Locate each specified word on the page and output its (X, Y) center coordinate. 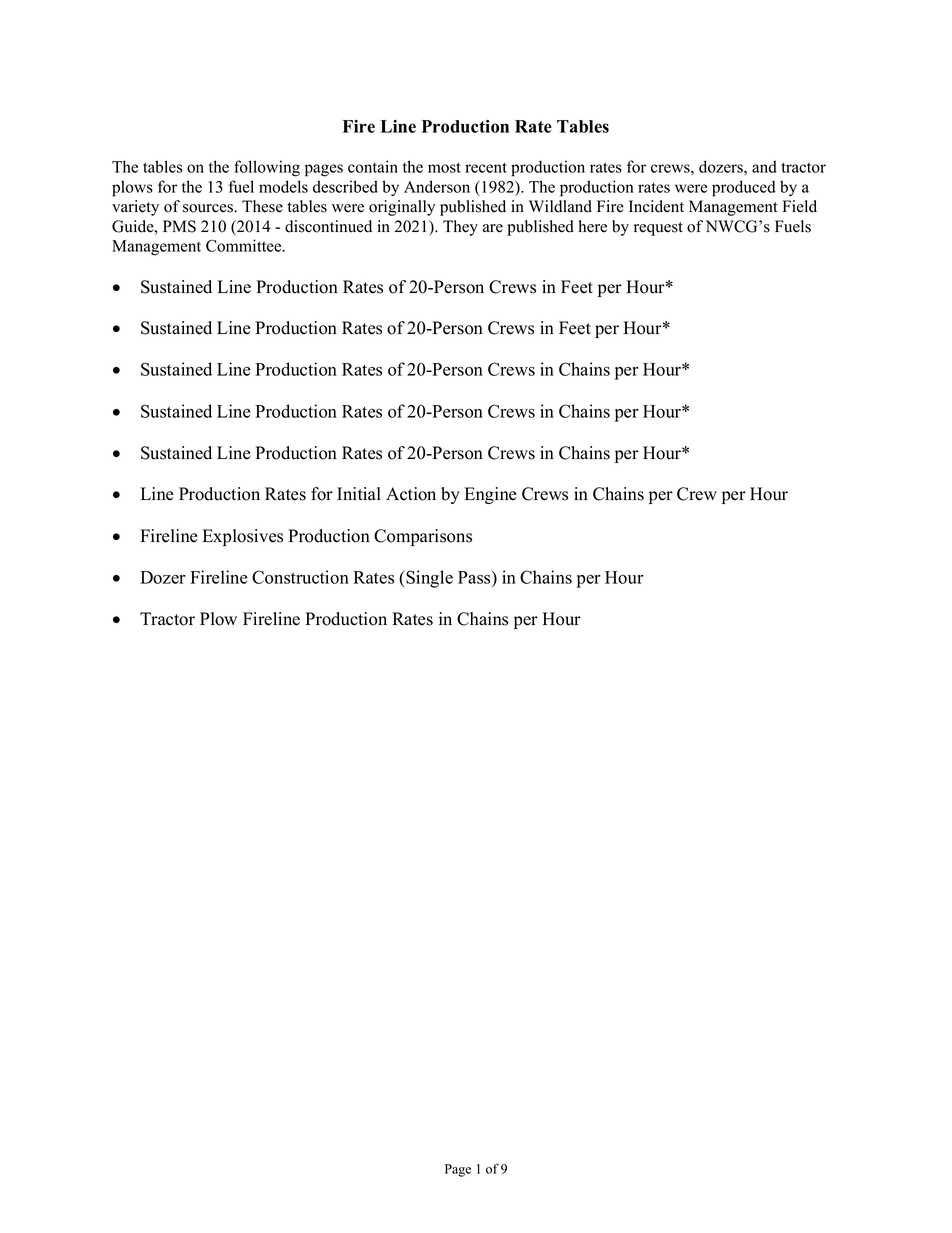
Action (411, 494)
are (493, 228)
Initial (359, 493)
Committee (245, 245)
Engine (491, 495)
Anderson (437, 186)
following (267, 168)
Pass (475, 577)
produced (744, 188)
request (658, 229)
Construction (300, 577)
